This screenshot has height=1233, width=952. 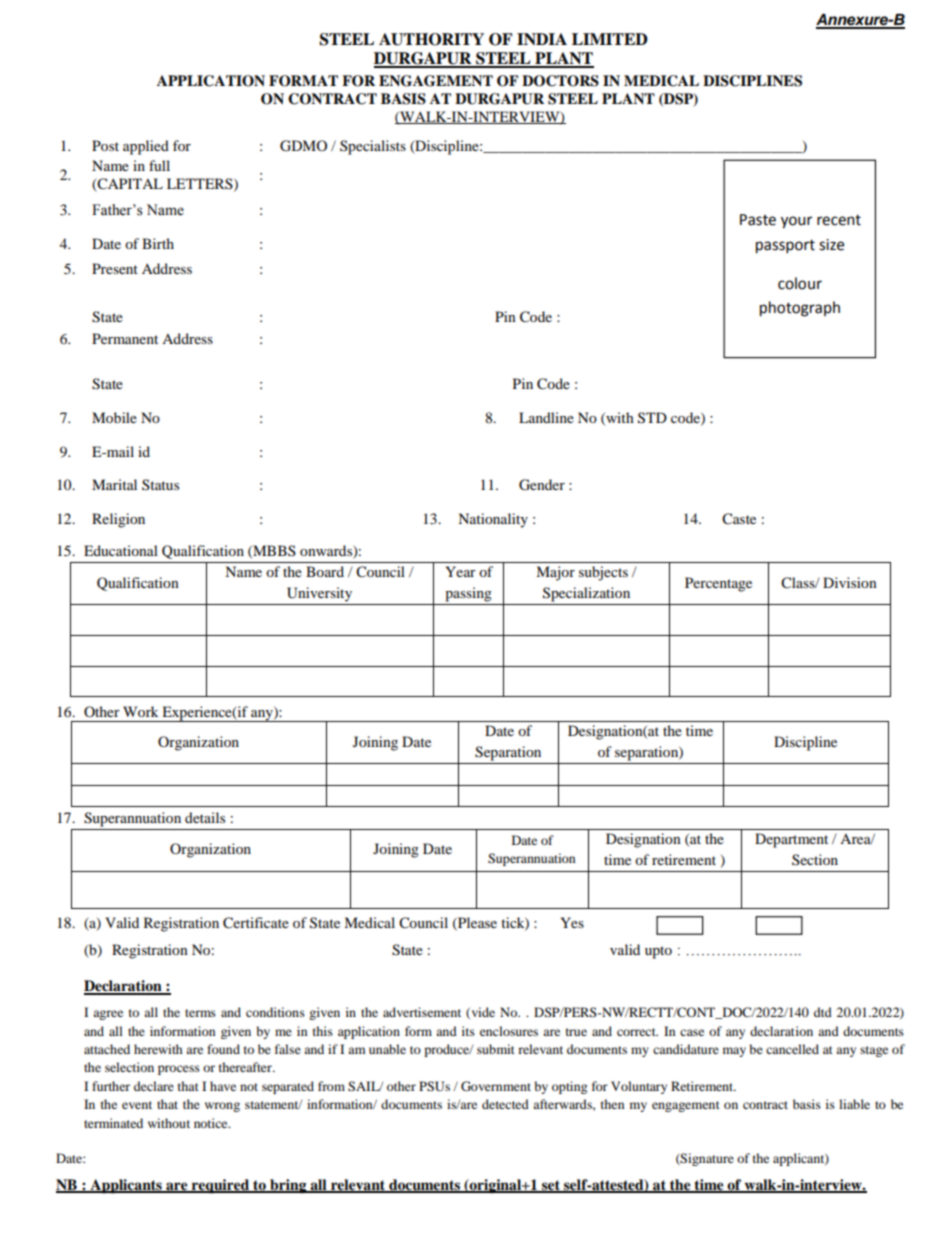 What do you see at coordinates (718, 584) in the screenshot?
I see `Percentage` at bounding box center [718, 584].
